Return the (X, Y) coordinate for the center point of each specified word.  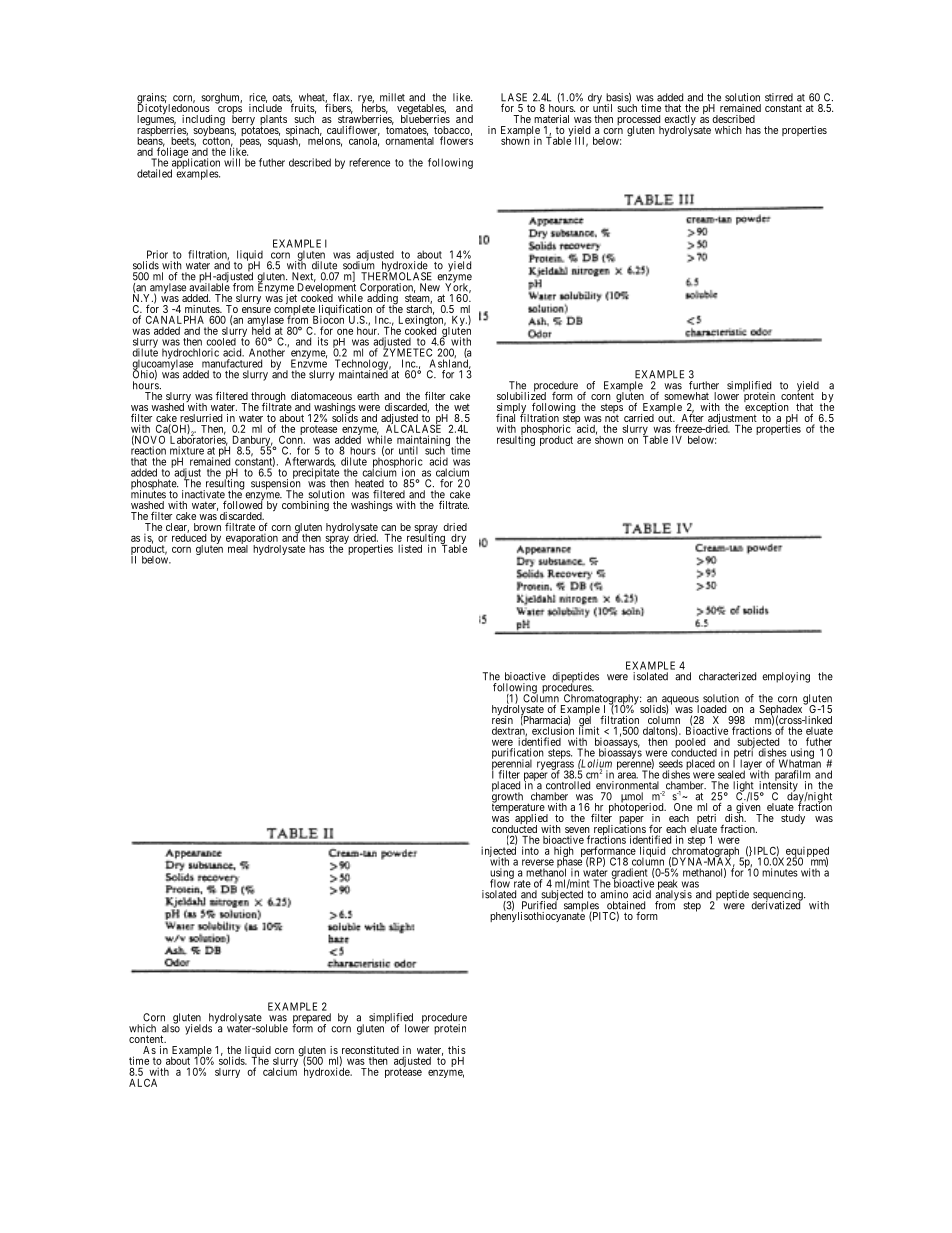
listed (410, 548)
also (171, 1027)
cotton (217, 142)
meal (238, 548)
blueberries (425, 118)
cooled (221, 342)
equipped (806, 853)
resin (502, 719)
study (793, 819)
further (704, 385)
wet (462, 407)
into (530, 850)
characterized (727, 676)
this (457, 1050)
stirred (779, 97)
